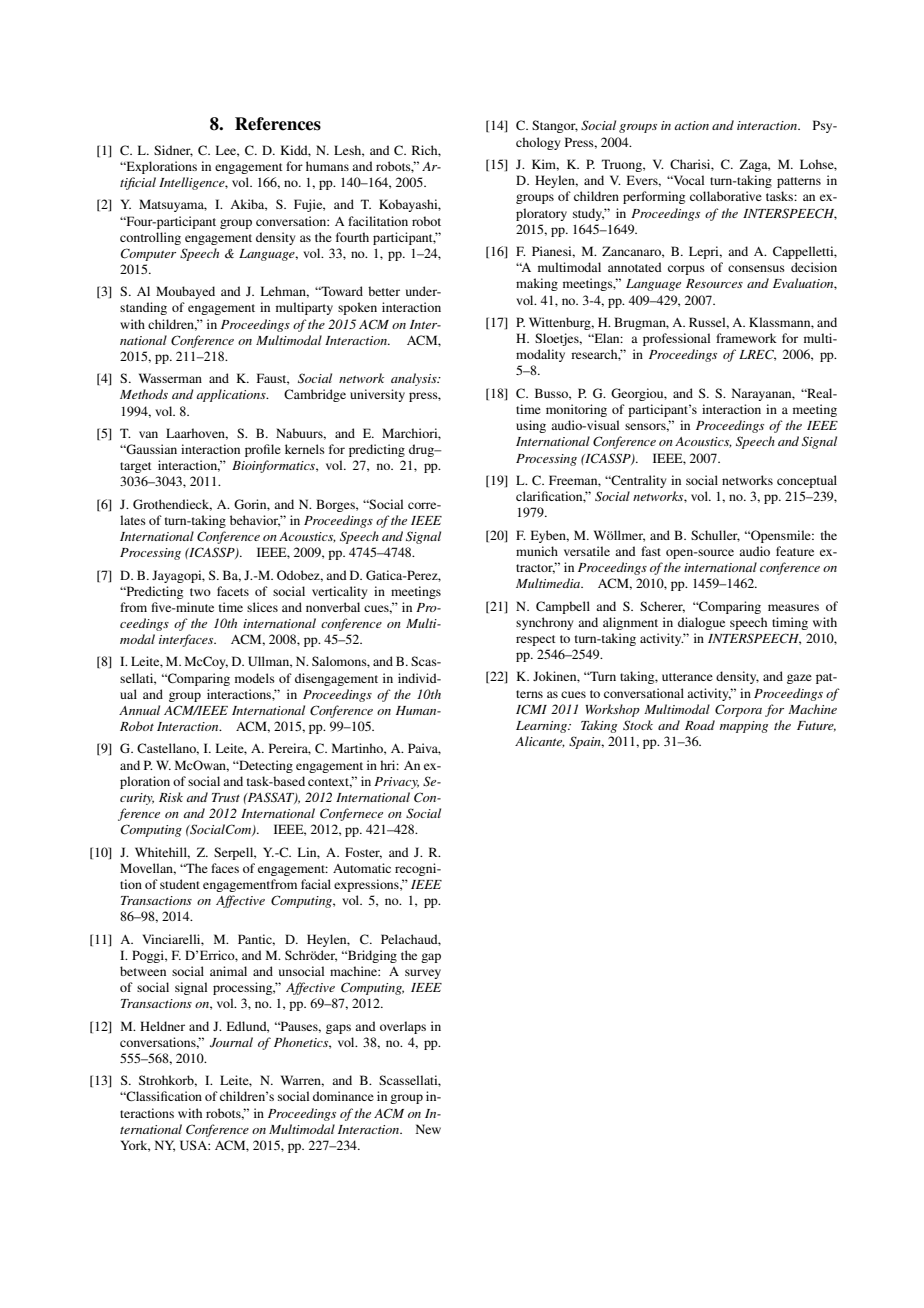 The image size is (924, 1308). What do you see at coordinates (715, 536) in the screenshot?
I see `Schuller` at bounding box center [715, 536].
